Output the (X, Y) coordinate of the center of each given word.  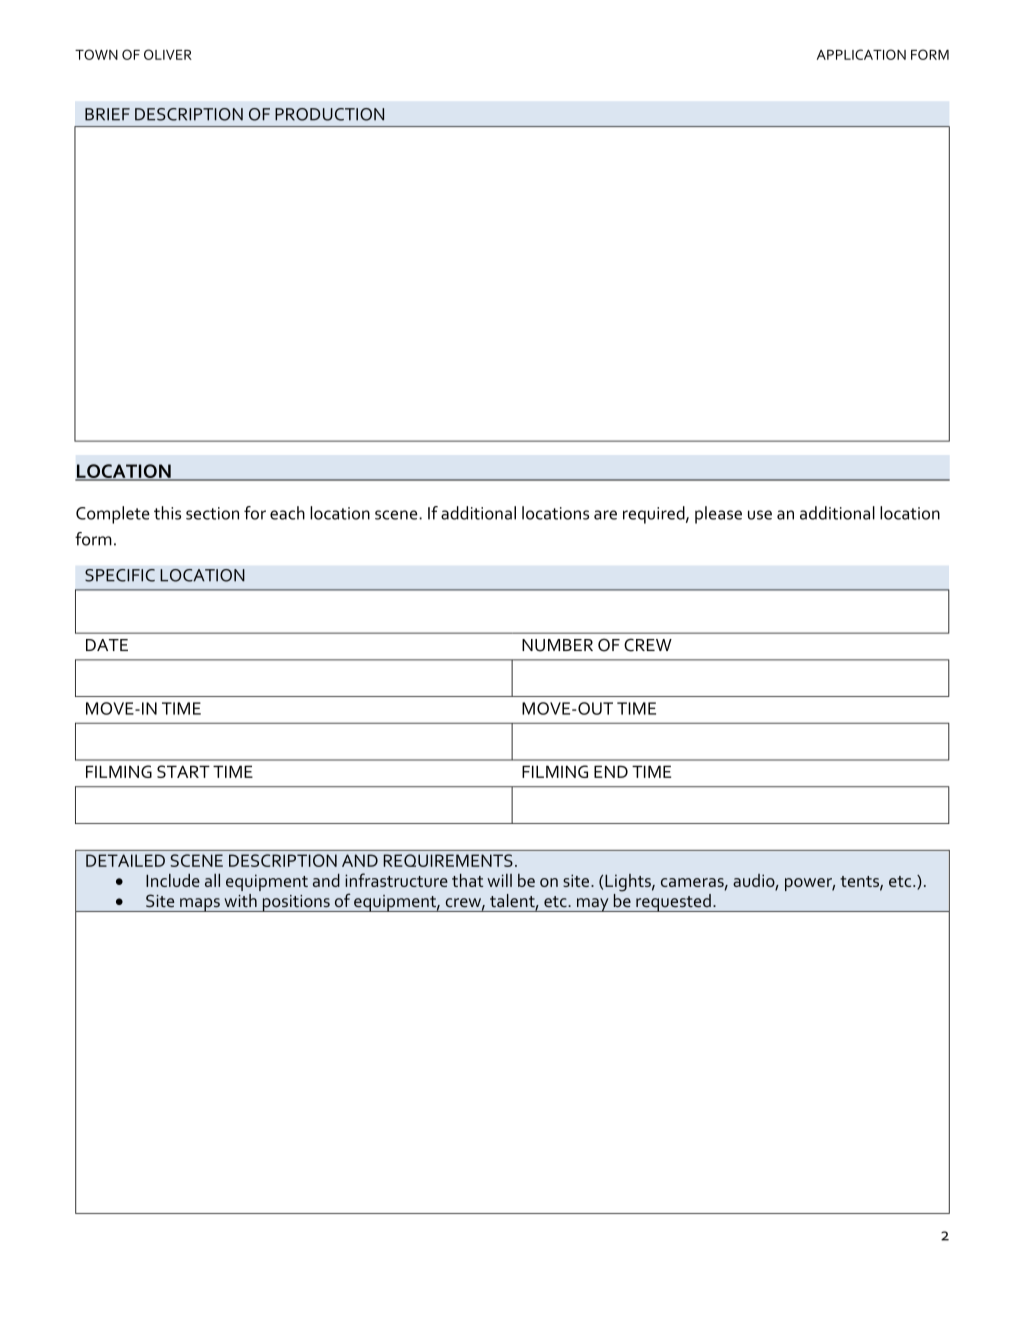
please (718, 515)
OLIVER (168, 54)
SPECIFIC (120, 575)
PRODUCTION (329, 114)
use (760, 515)
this (167, 513)
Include (173, 880)
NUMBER (557, 645)
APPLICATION (861, 54)
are (605, 515)
